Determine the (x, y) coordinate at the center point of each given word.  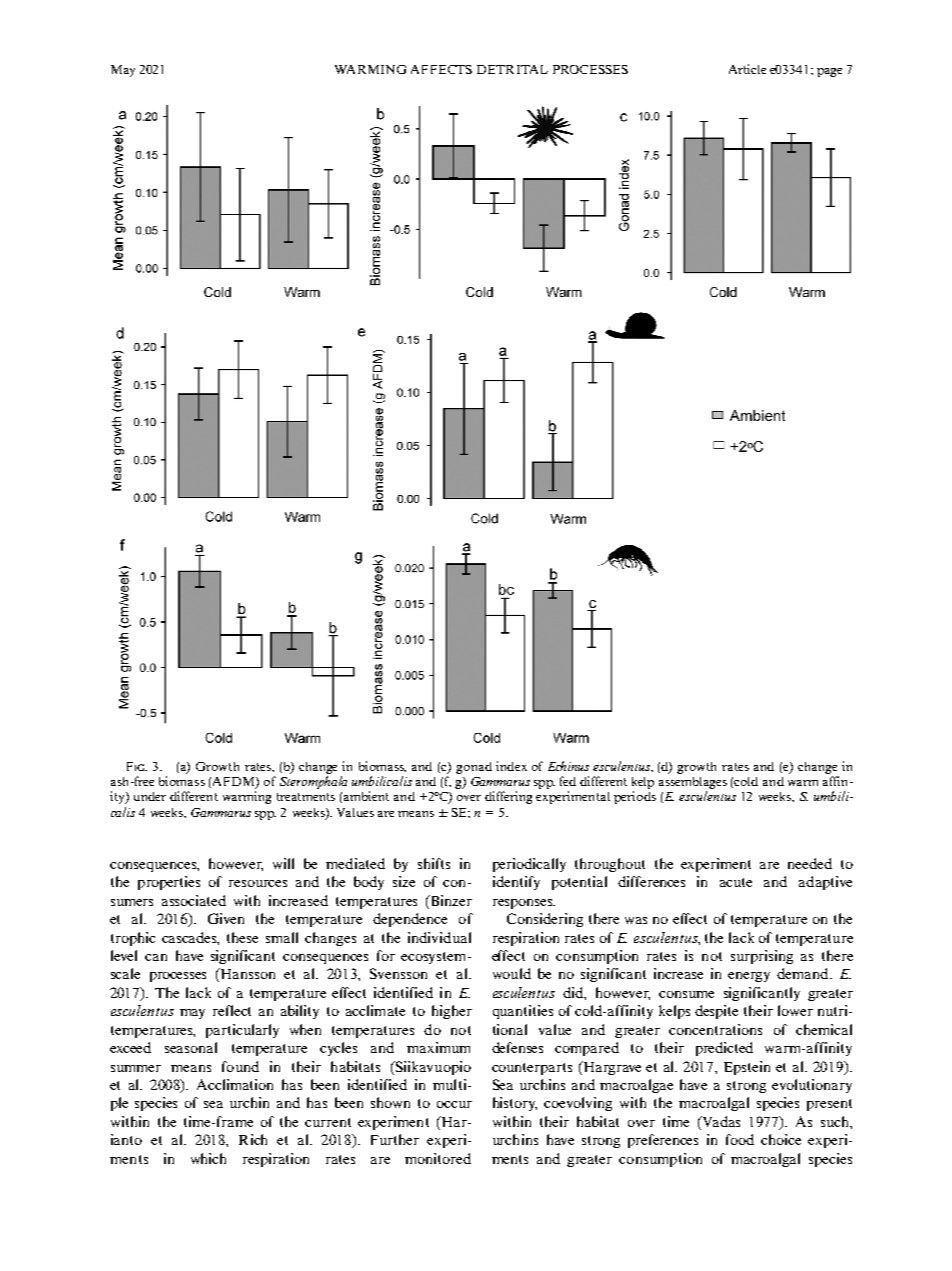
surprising (762, 957)
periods (635, 797)
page (829, 72)
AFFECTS (441, 69)
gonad (474, 768)
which (208, 1158)
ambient (366, 796)
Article (747, 69)
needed (810, 863)
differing (508, 797)
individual (439, 937)
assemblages (693, 784)
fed (568, 781)
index (511, 766)
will (283, 863)
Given (226, 918)
